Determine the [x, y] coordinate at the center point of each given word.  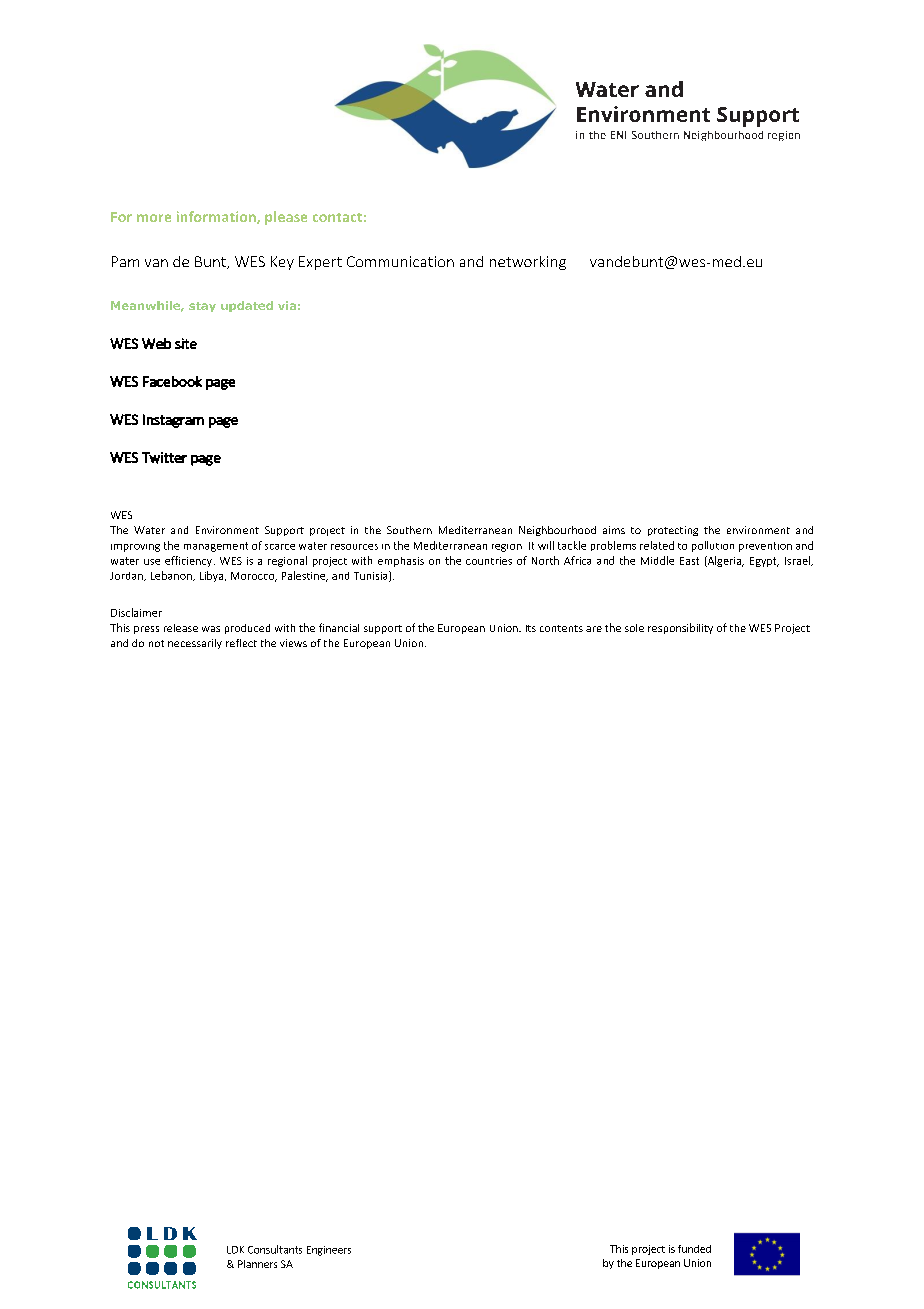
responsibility [680, 628]
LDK [235, 1250]
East [689, 561]
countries [489, 561]
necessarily [195, 644]
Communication [400, 261]
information [217, 217]
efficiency [190, 561]
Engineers [329, 1251]
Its [531, 628]
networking [528, 263]
